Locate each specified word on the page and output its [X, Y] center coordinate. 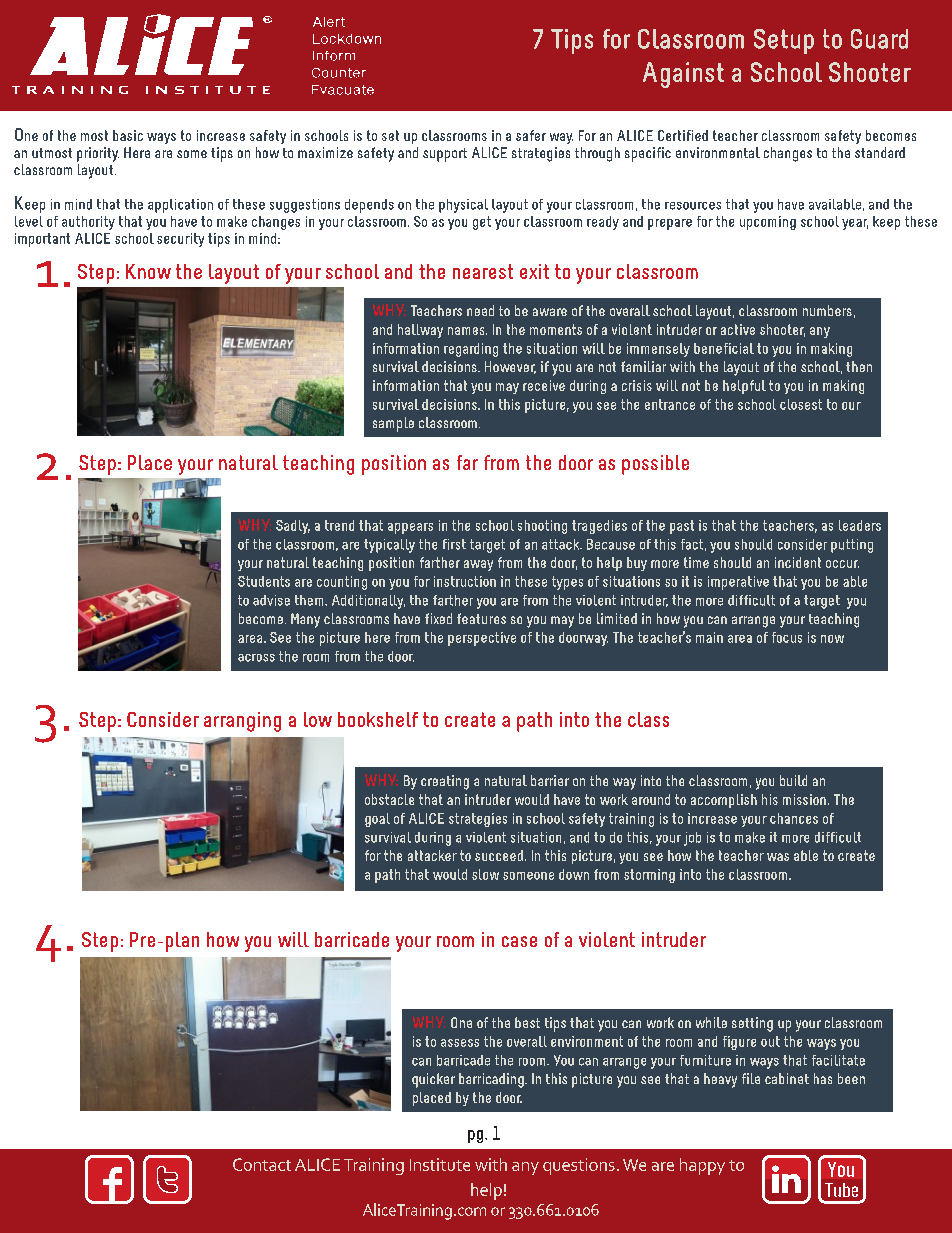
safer [531, 135]
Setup [784, 41]
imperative [738, 583]
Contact [262, 1164]
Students [264, 581]
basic [128, 135]
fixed [438, 618]
